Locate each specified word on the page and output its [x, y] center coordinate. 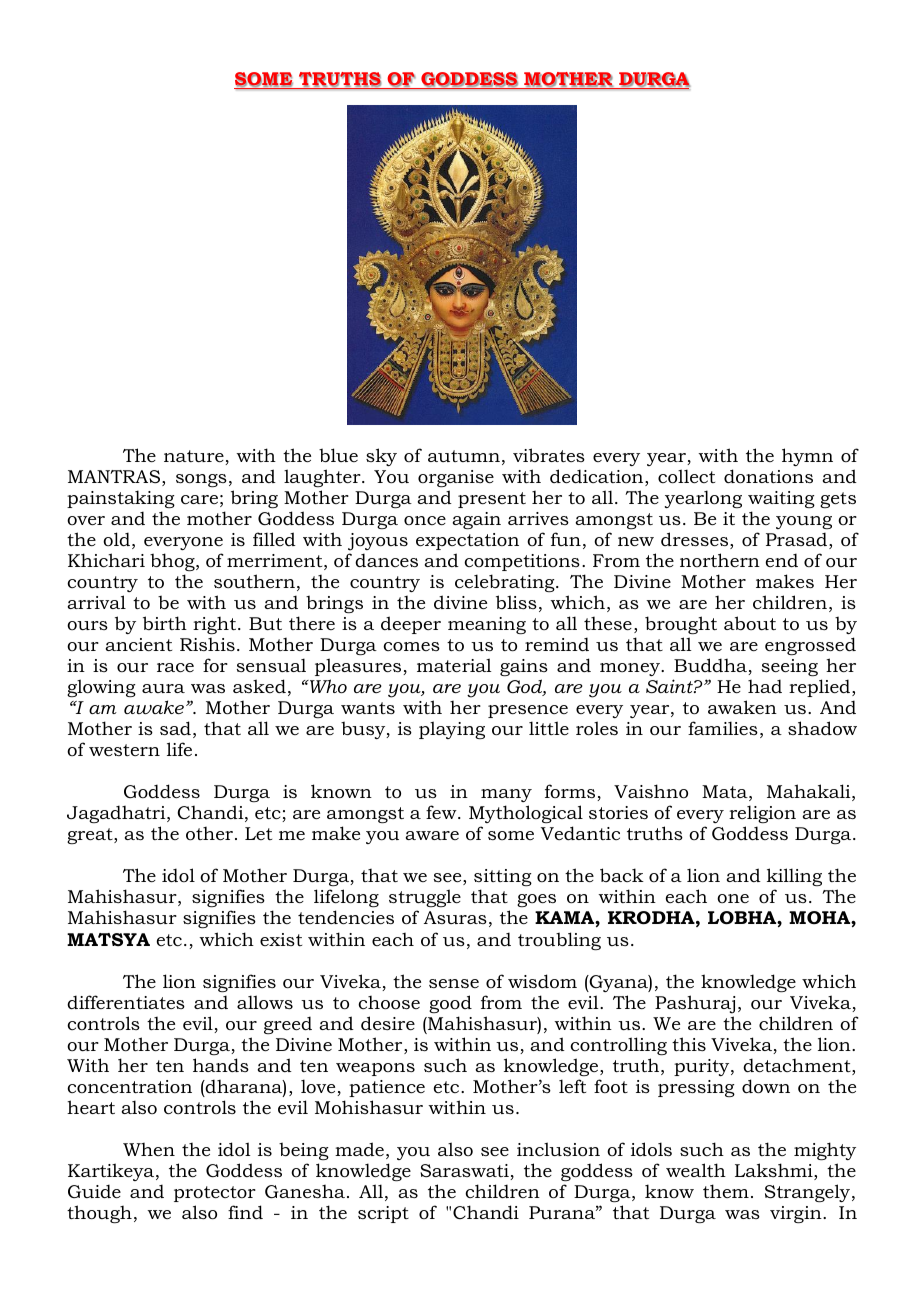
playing [452, 730]
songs [201, 480]
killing [794, 877]
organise [456, 478]
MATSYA [108, 940]
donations [768, 476]
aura [163, 688]
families [723, 728]
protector [215, 1194]
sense [454, 983]
